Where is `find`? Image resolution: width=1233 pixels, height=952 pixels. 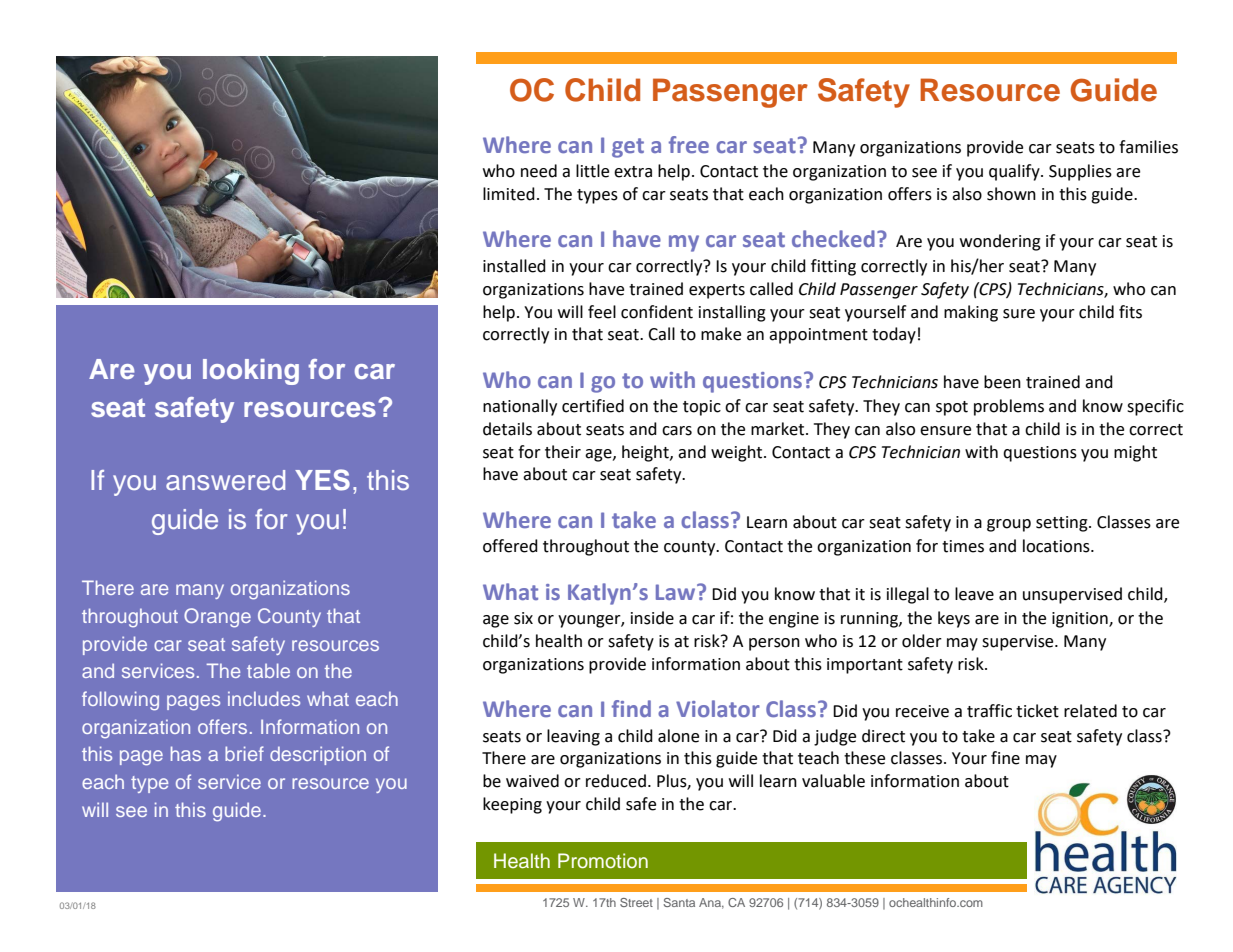 find is located at coordinates (631, 708).
